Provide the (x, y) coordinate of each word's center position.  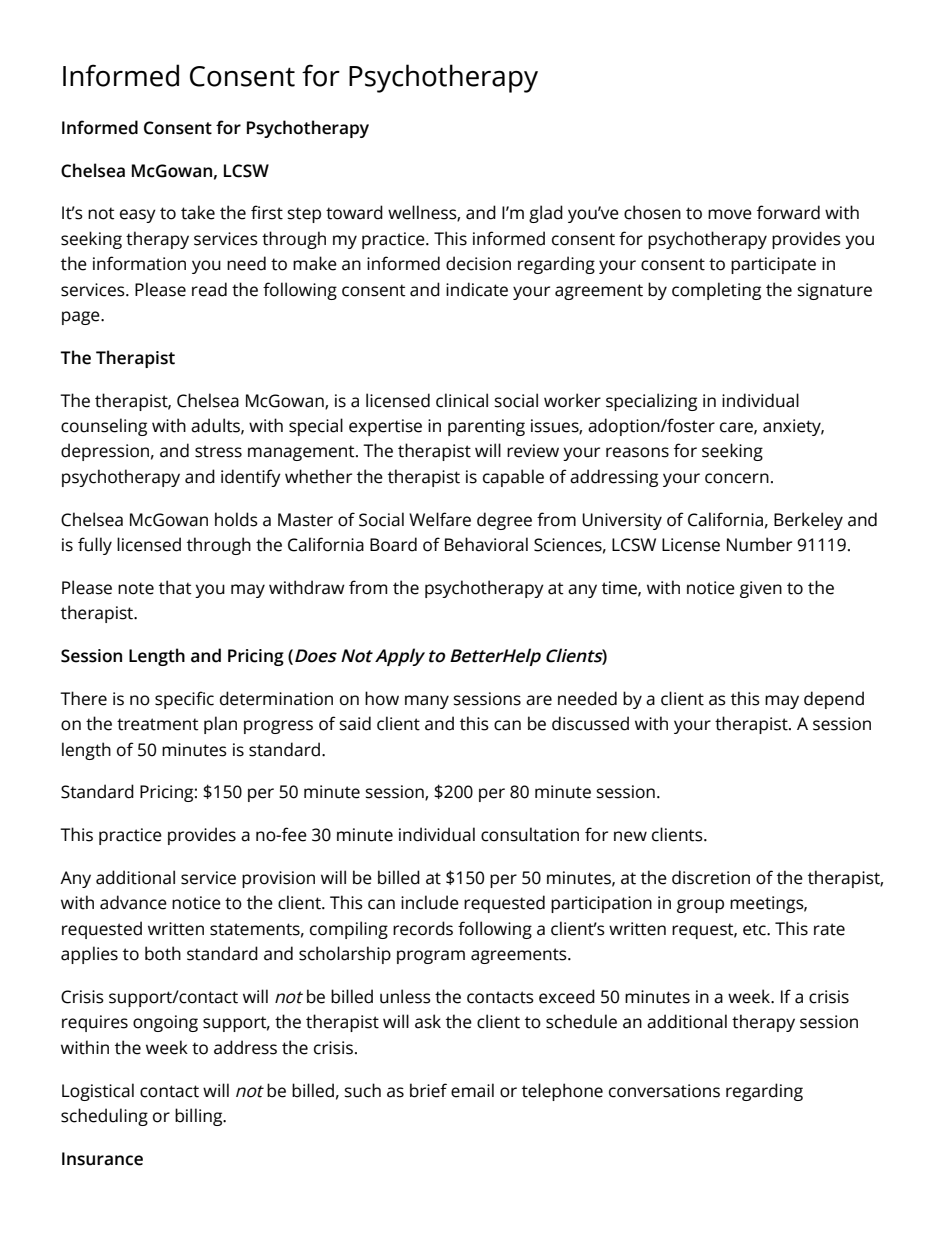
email (472, 1090)
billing (200, 1117)
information (139, 263)
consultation (530, 834)
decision (478, 263)
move (730, 214)
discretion (711, 877)
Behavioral (486, 544)
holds (236, 519)
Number (759, 544)
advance (133, 902)
